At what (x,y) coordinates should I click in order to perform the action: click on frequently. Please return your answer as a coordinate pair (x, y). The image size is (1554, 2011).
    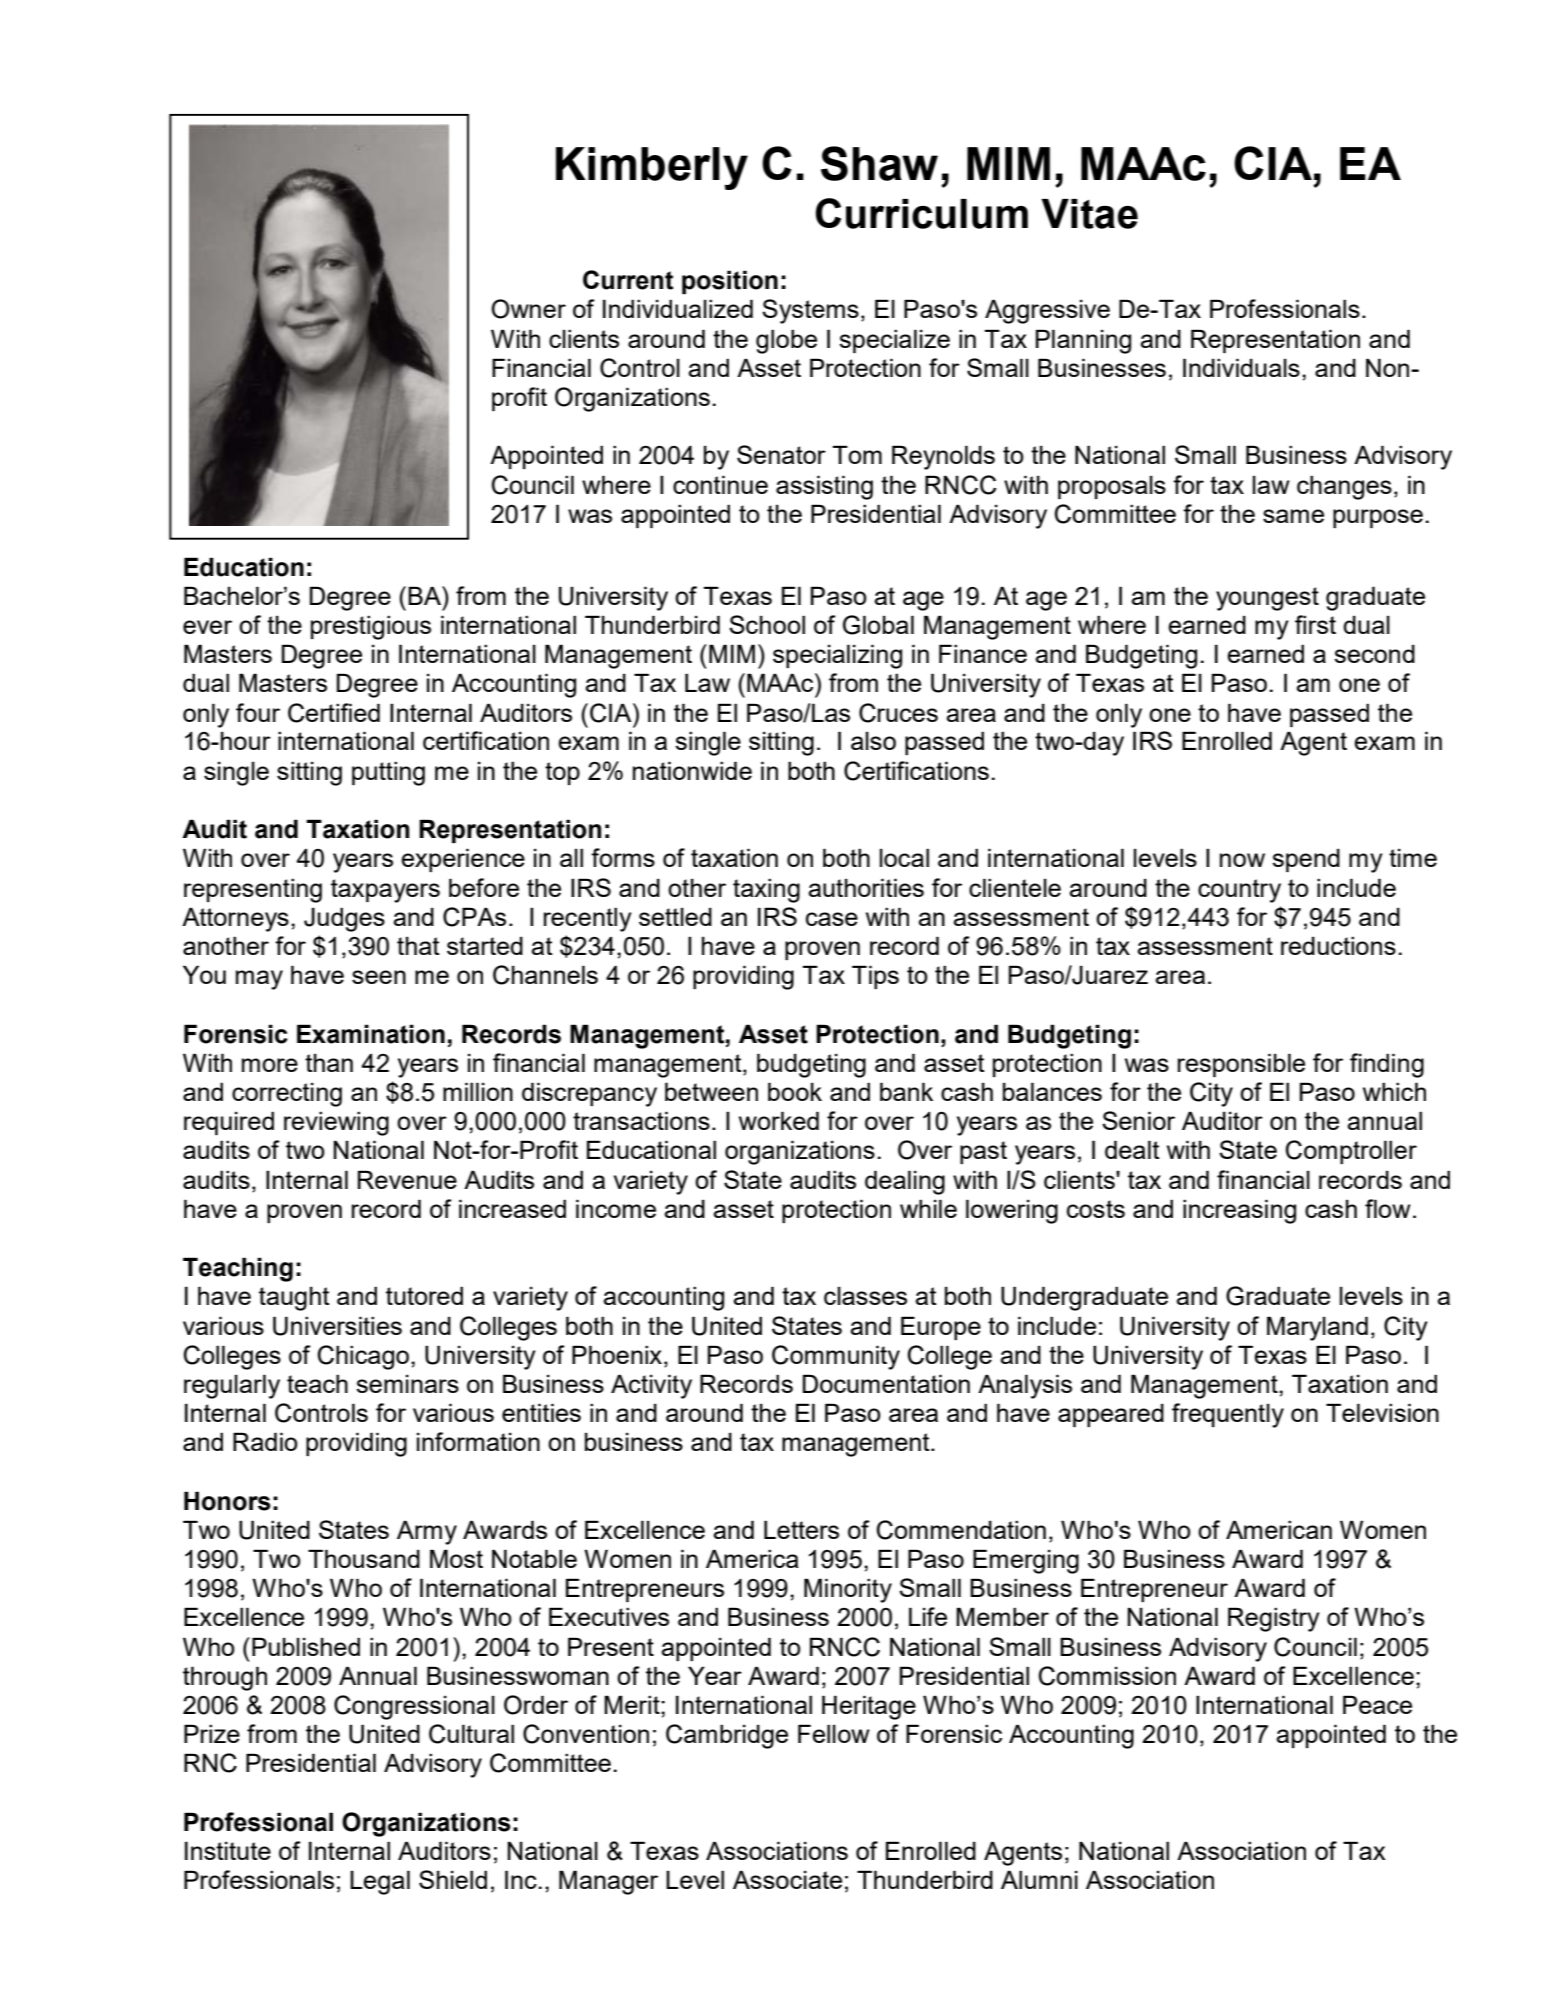
    Looking at the image, I should click on (1228, 1415).
